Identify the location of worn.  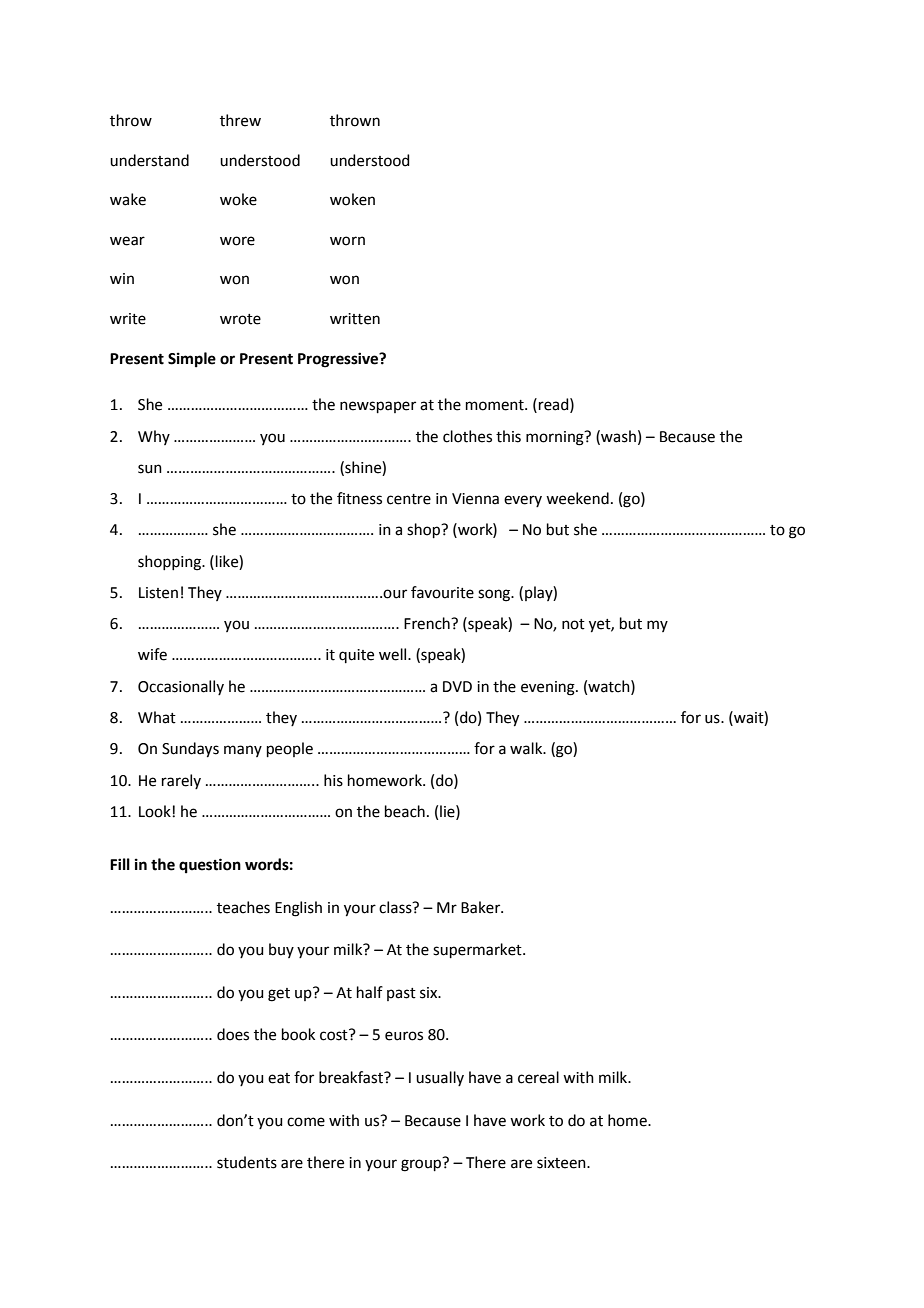
(347, 241).
